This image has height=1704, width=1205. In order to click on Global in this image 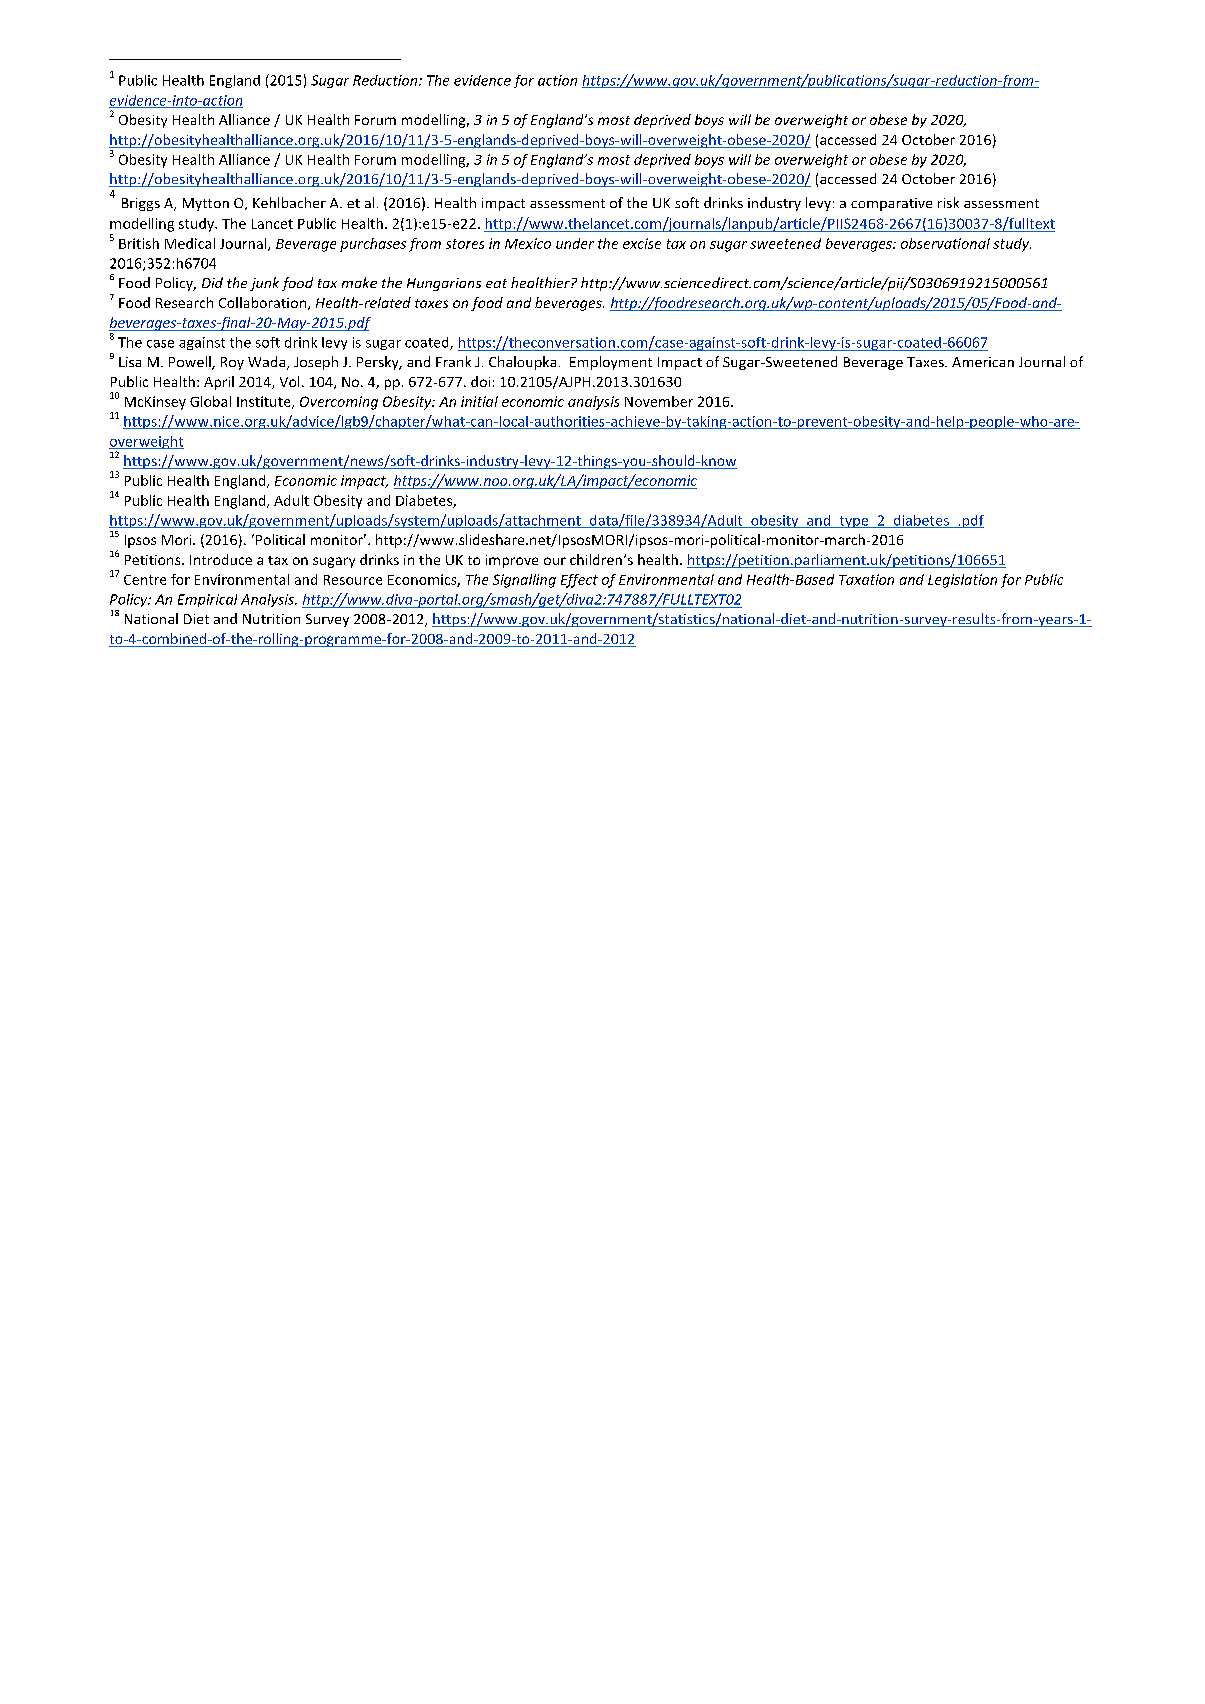, I will do `click(210, 401)`.
